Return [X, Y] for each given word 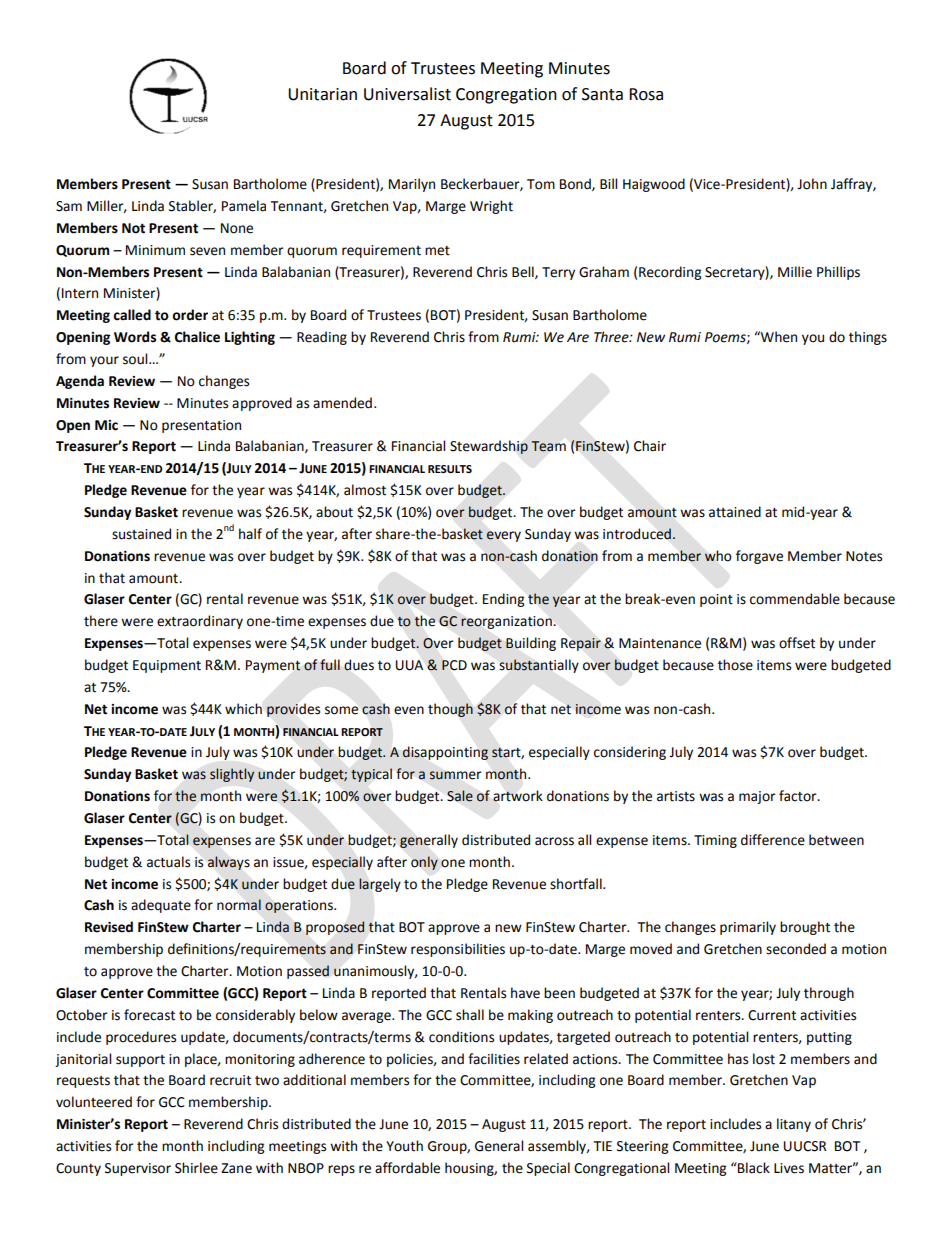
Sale [460, 796]
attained [735, 512]
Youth [404, 1146]
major [757, 797]
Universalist [407, 94]
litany [794, 1125]
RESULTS [450, 469]
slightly [232, 775]
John [812, 184]
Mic [106, 425]
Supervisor [138, 1169]
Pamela [244, 206]
